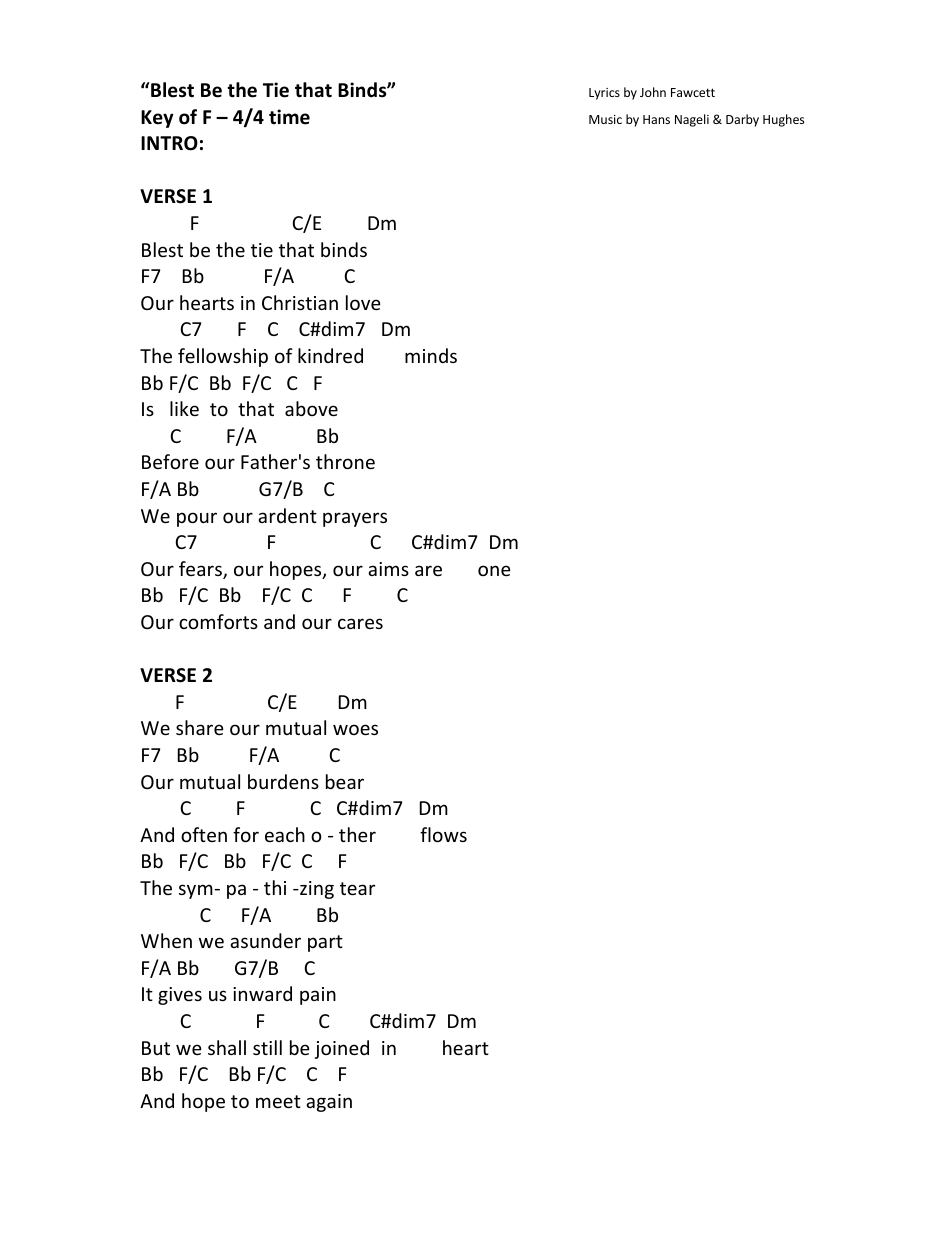 The height and width of the image is (1233, 952). Describe the element at coordinates (289, 117) in the image. I see `time` at that location.
